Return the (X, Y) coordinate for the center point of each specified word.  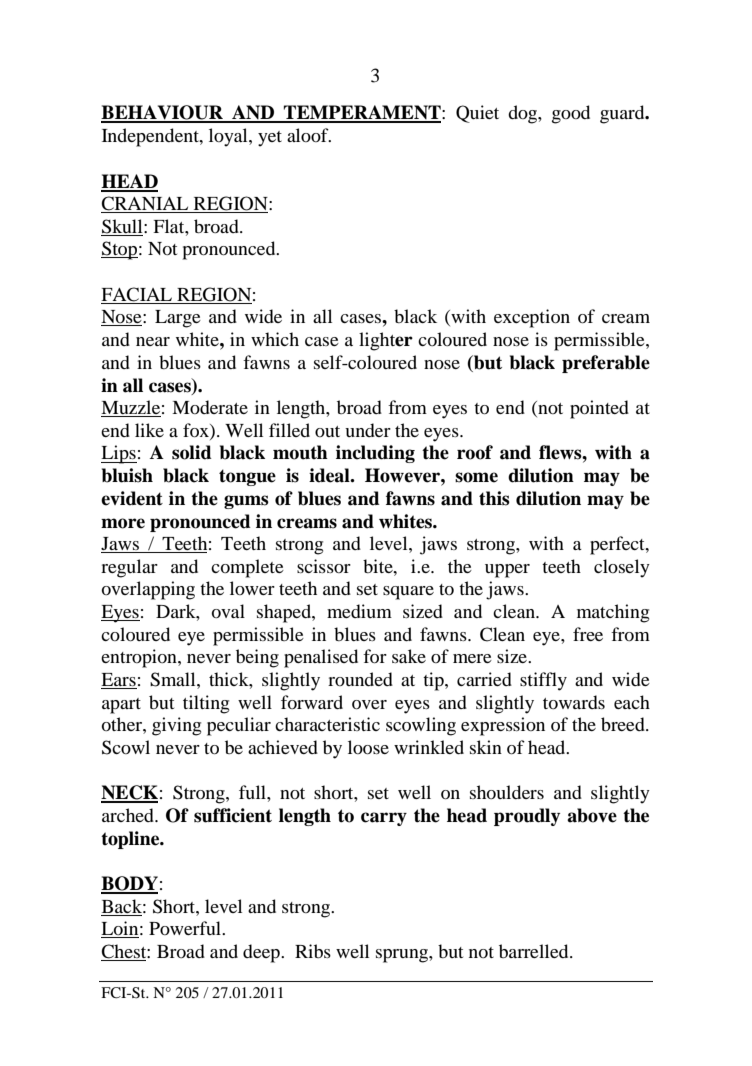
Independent (151, 137)
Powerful (186, 928)
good (571, 114)
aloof (309, 135)
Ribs (313, 951)
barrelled (535, 951)
